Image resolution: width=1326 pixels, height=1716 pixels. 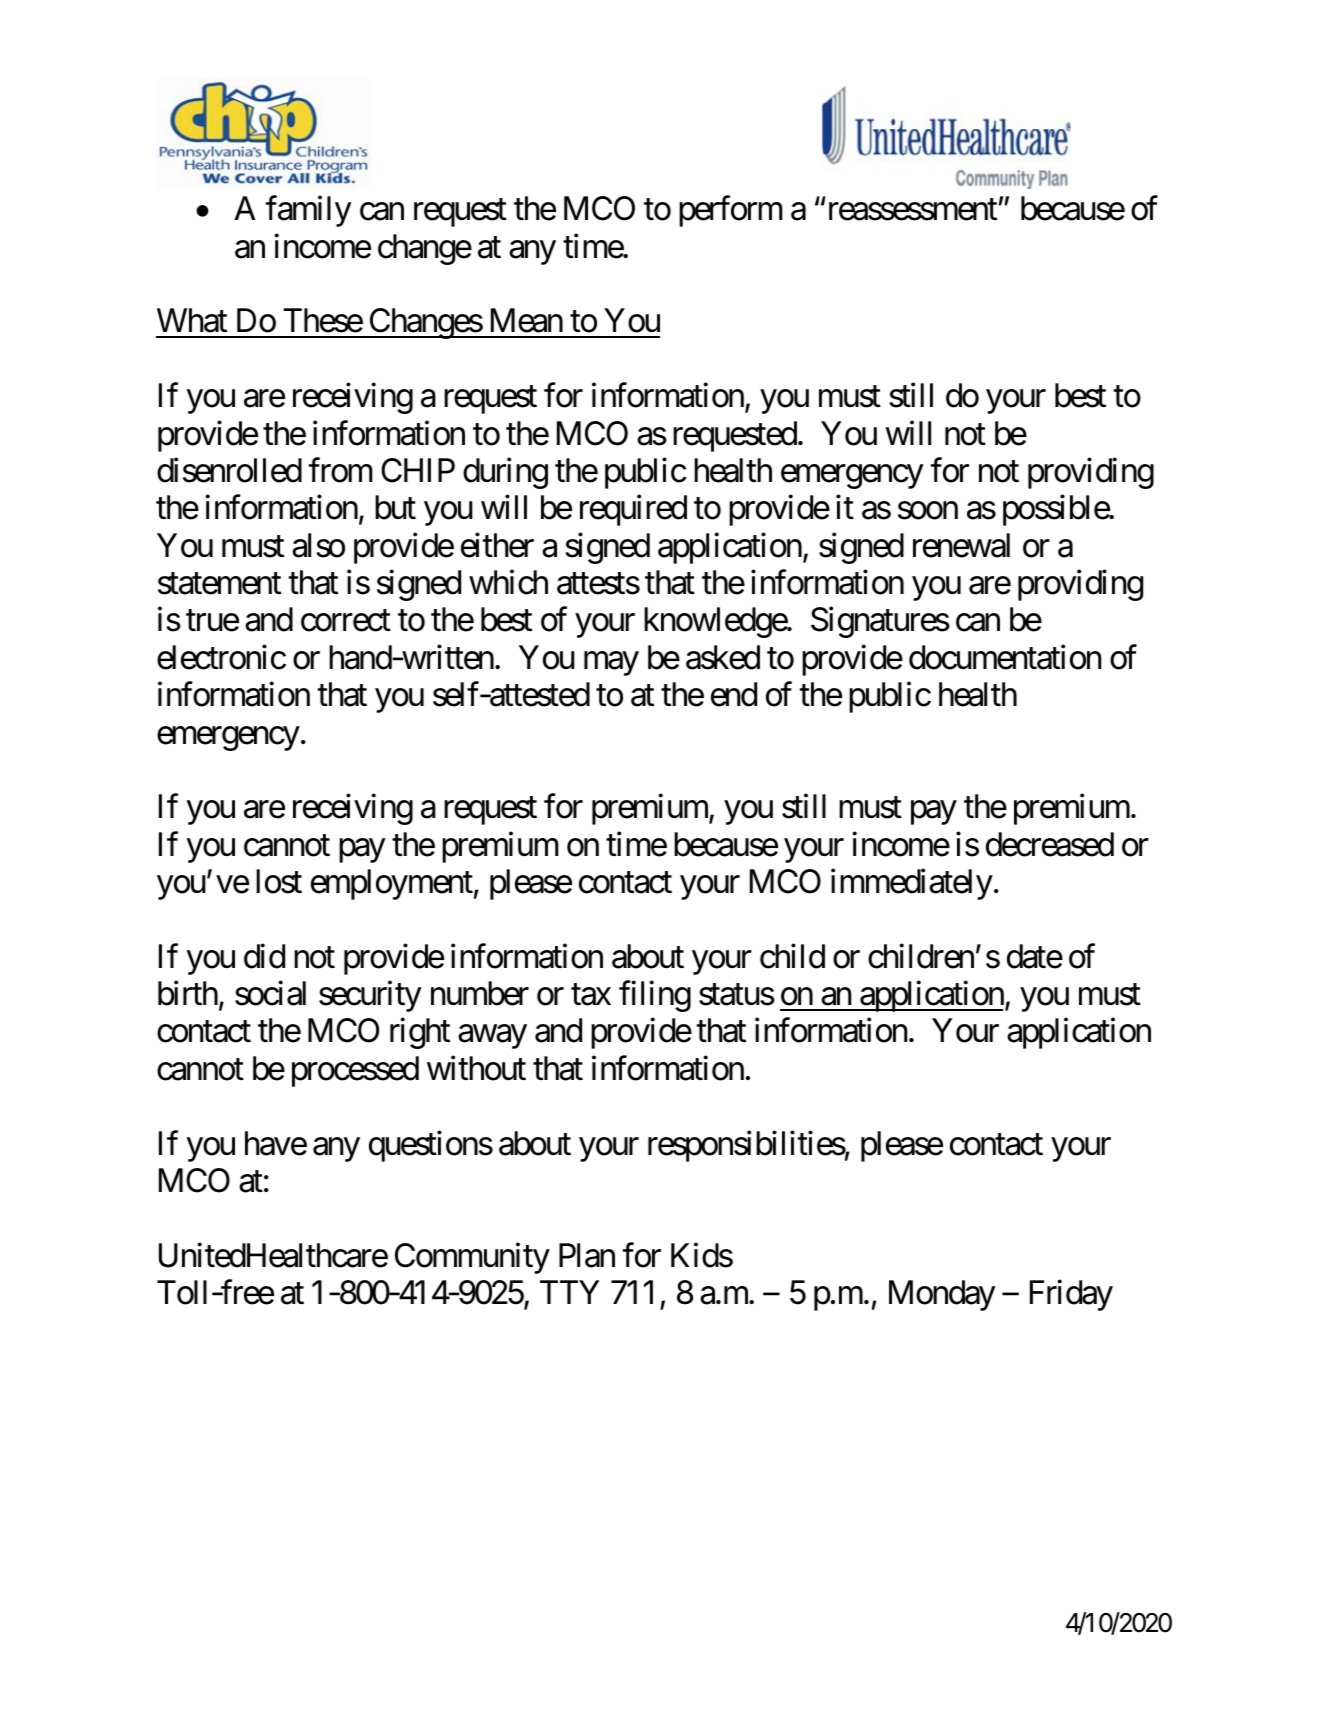 What do you see at coordinates (309, 211) in the screenshot?
I see `family` at bounding box center [309, 211].
